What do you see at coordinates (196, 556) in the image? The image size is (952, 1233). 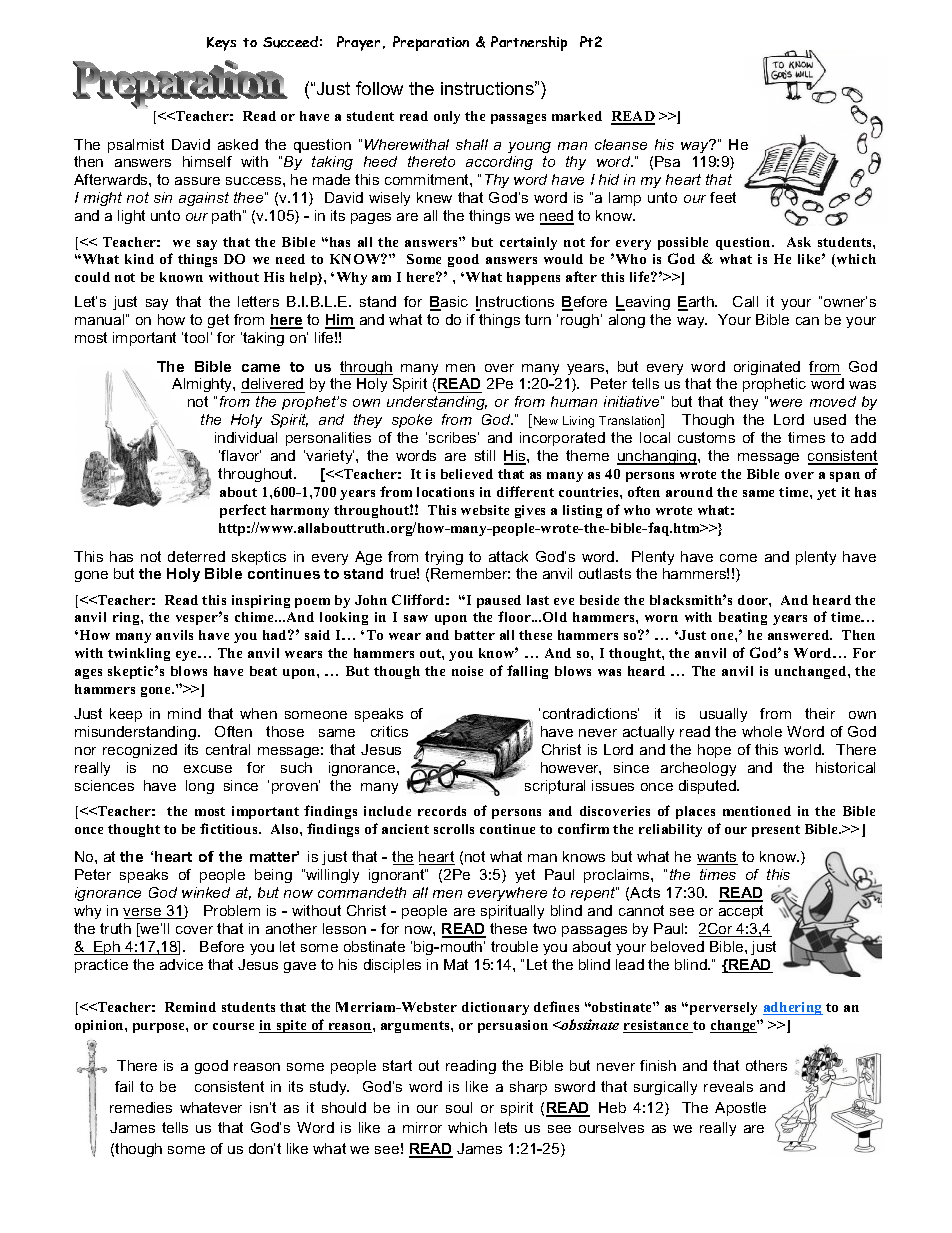 I see `deterred` at bounding box center [196, 556].
